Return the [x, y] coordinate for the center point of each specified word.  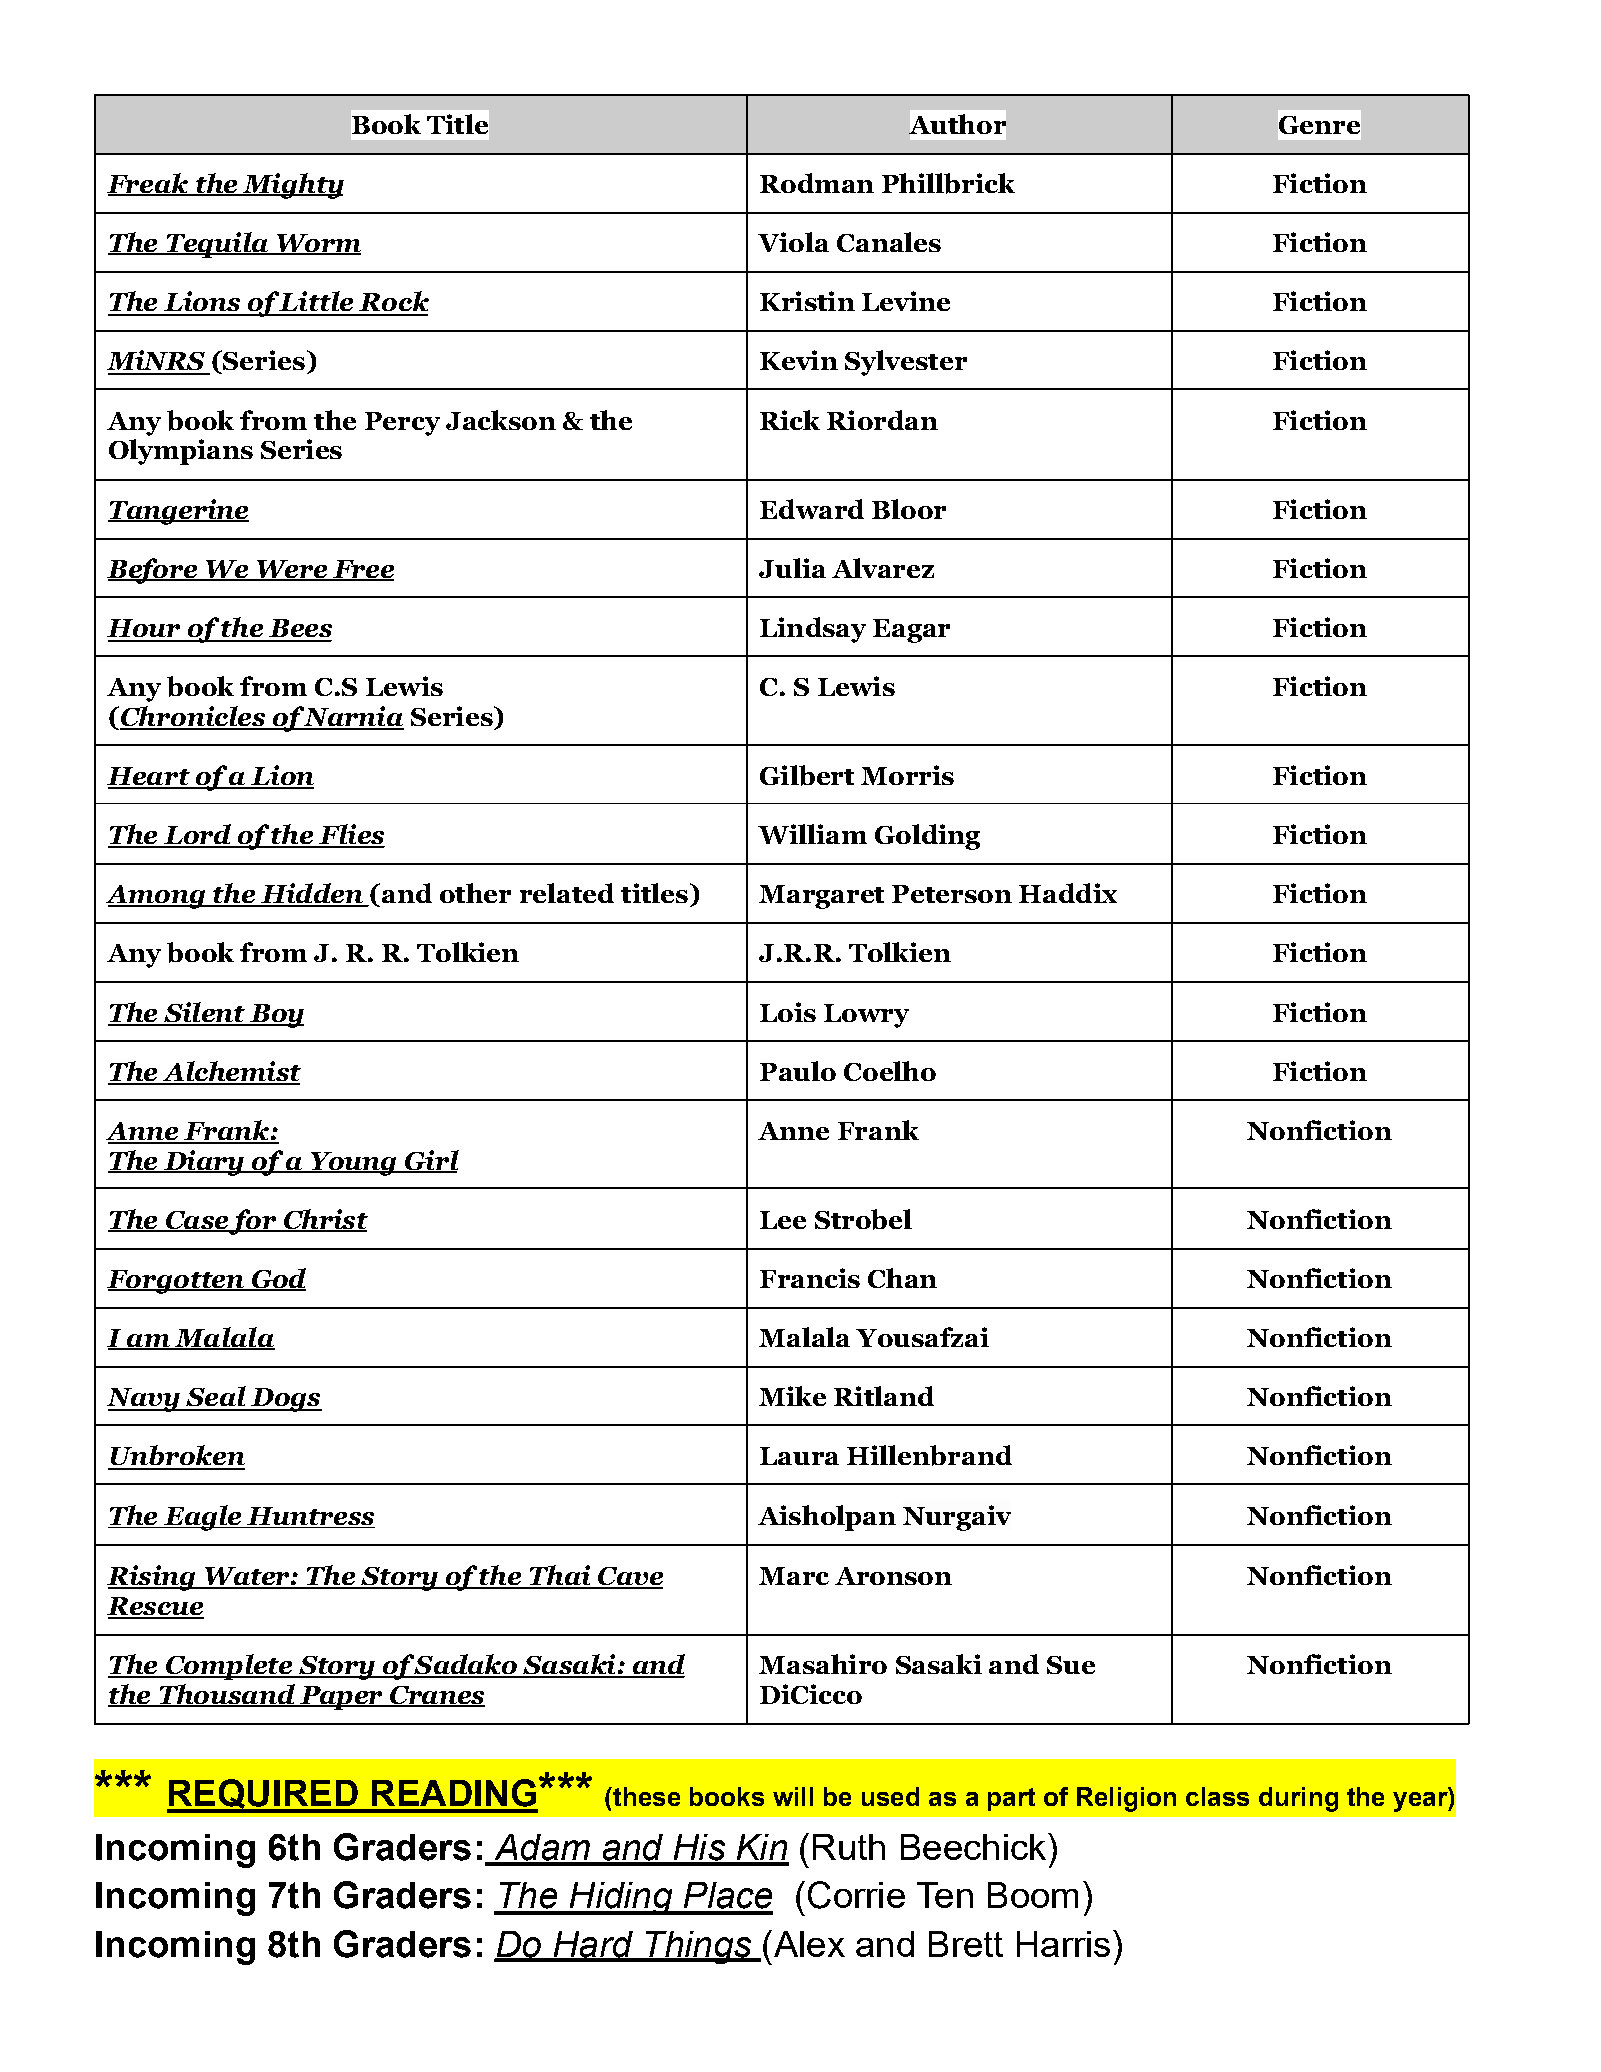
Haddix [1068, 893]
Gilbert [807, 775]
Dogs [285, 1400]
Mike [792, 1396]
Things [699, 1947]
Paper [341, 1698]
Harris [1063, 1944]
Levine [906, 301]
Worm [317, 244]
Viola [793, 242]
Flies [351, 835]
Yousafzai [922, 1337]
